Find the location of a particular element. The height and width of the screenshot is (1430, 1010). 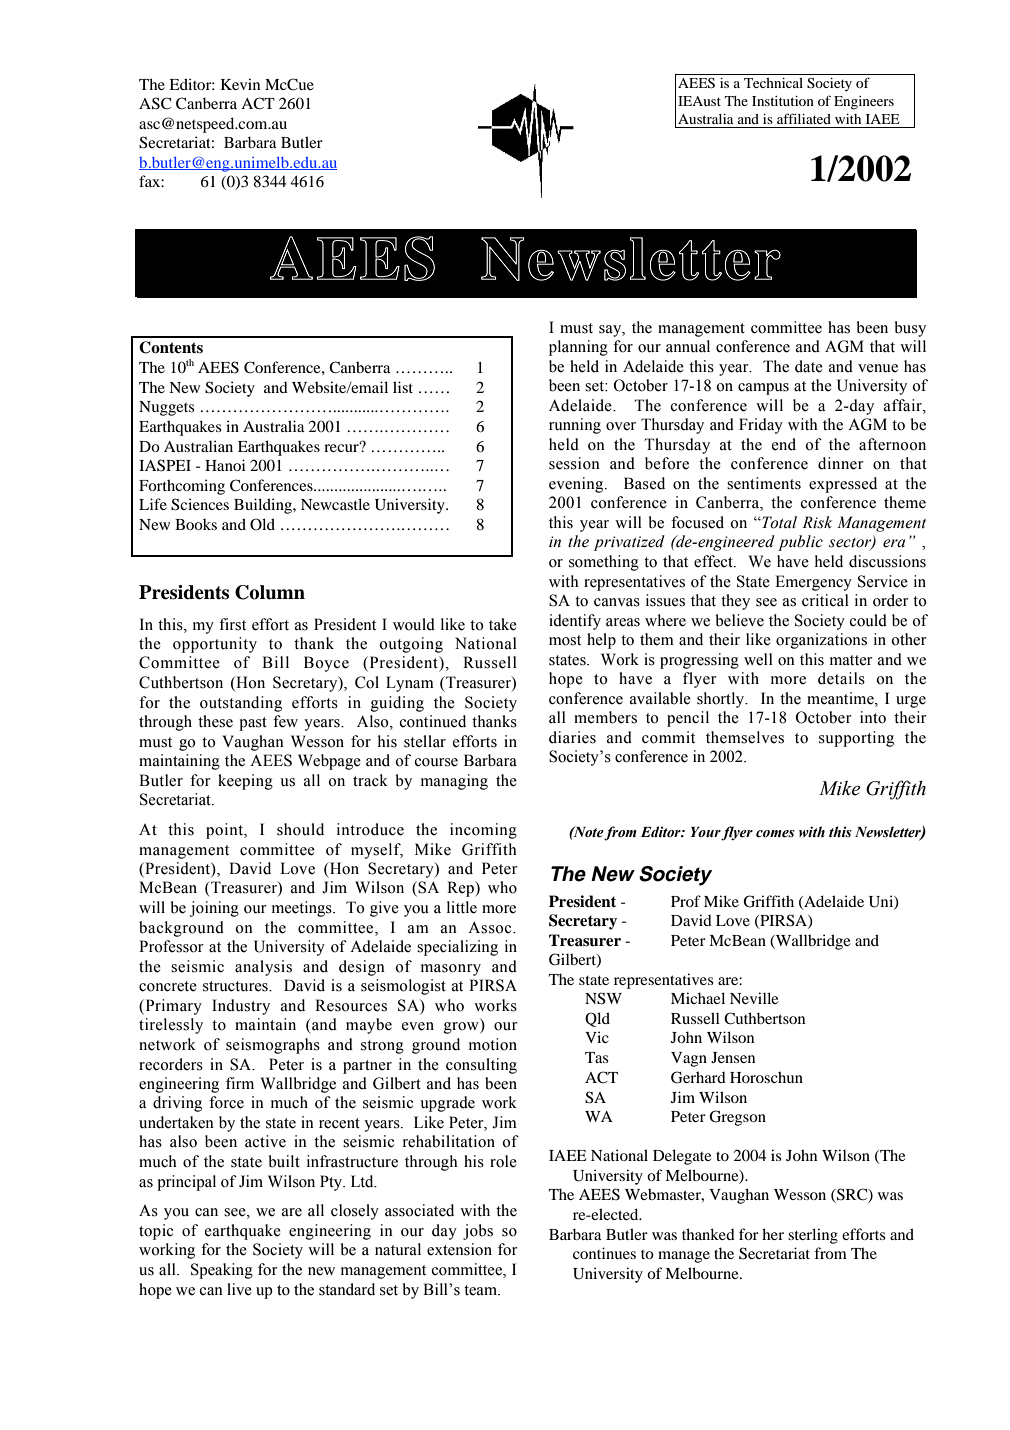

affiliated is located at coordinates (804, 118).
